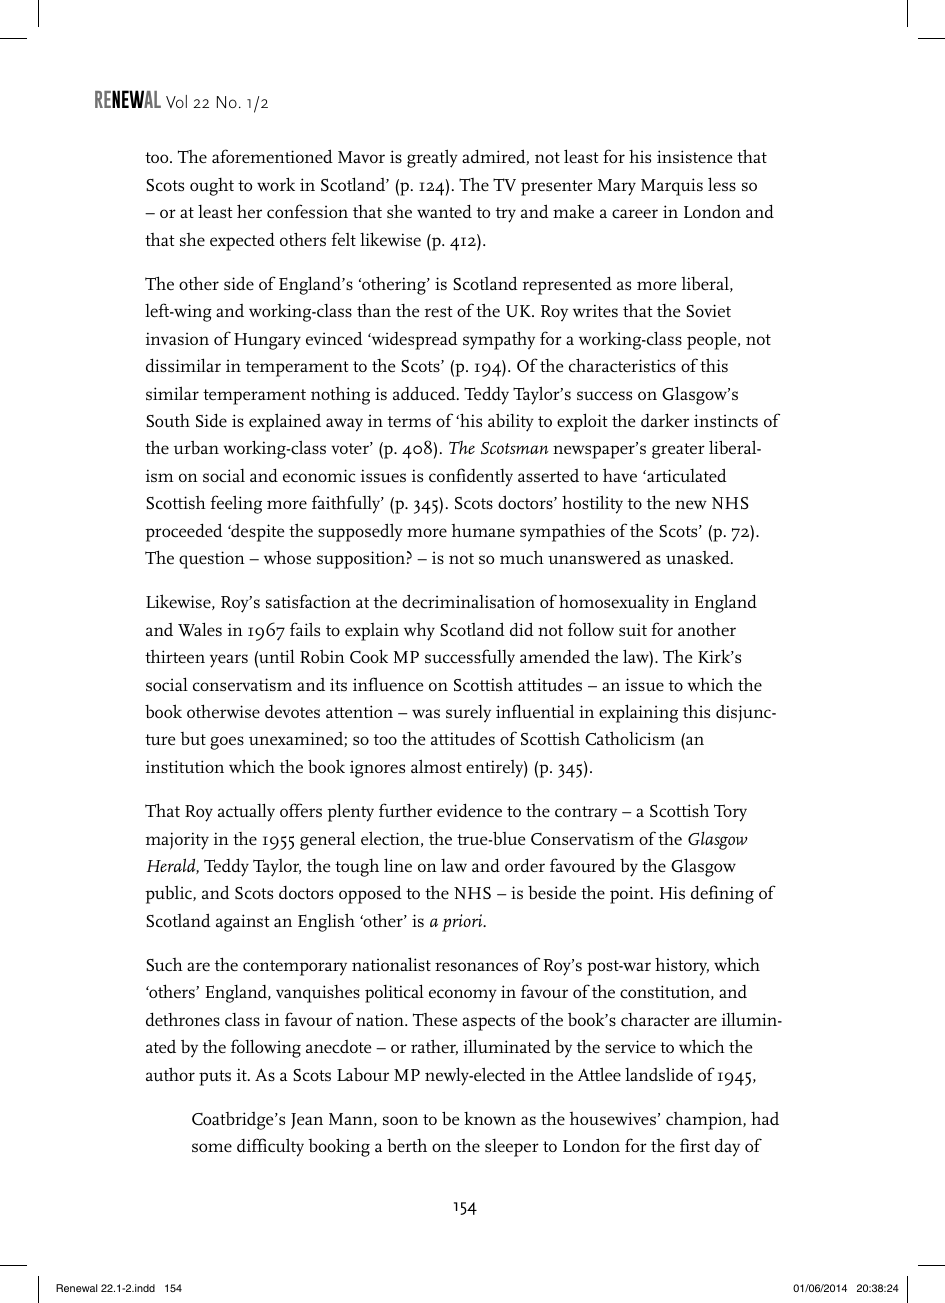 Image resolution: width=945 pixels, height=1303 pixels. I want to click on greatly, so click(432, 158).
